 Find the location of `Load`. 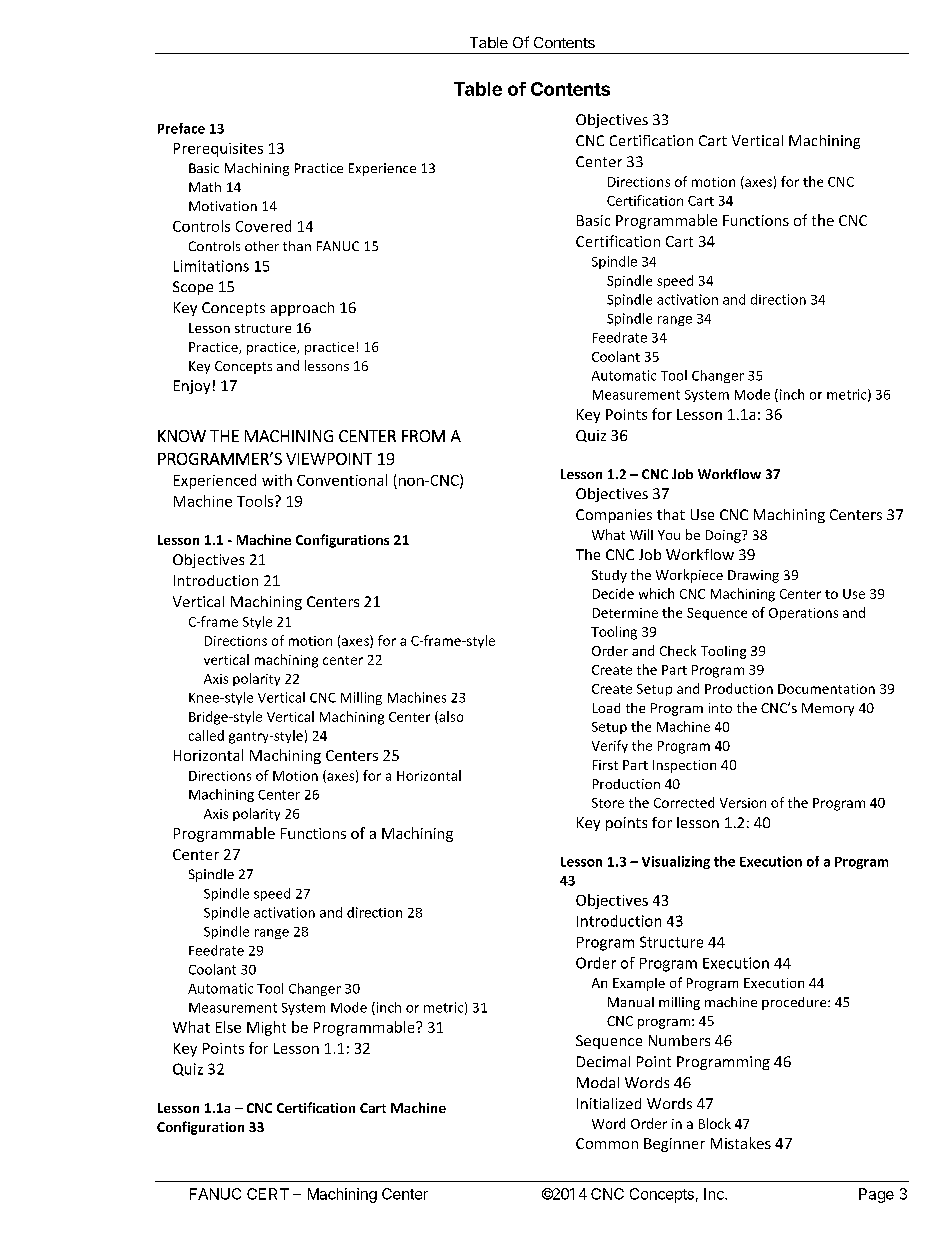

Load is located at coordinates (606, 708).
